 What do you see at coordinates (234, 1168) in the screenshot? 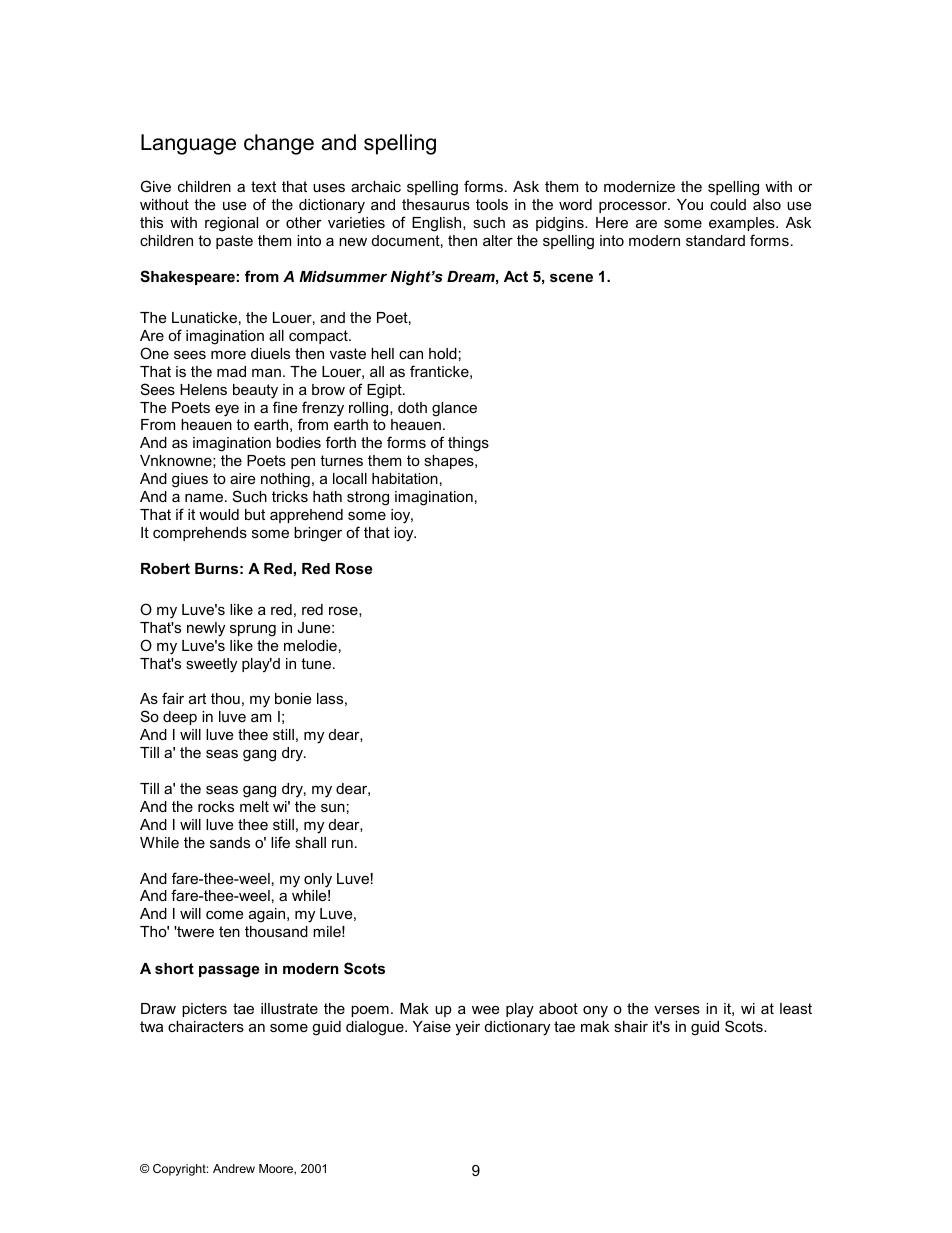
I see `Andrew` at bounding box center [234, 1168].
